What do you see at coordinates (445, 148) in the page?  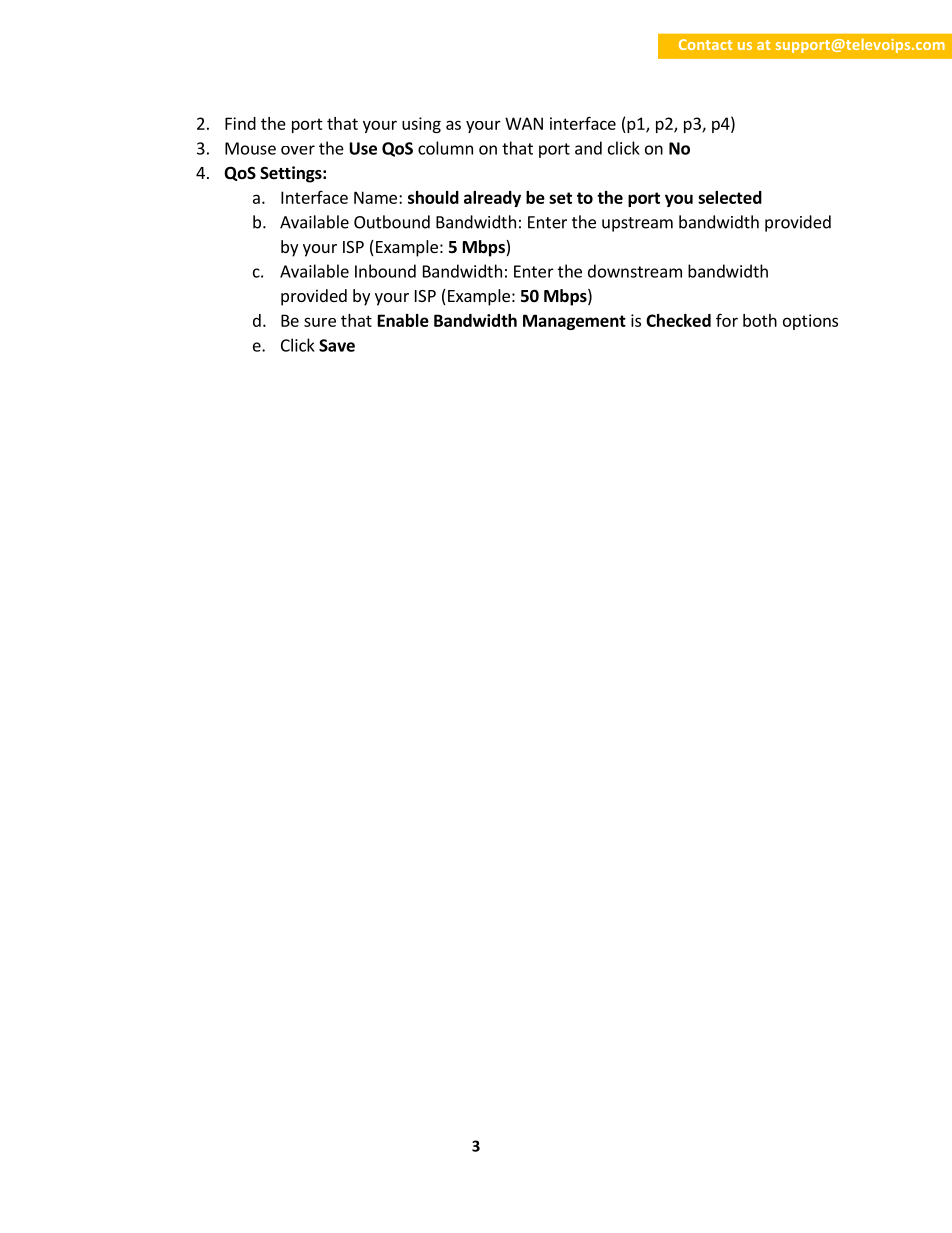 I see `column` at bounding box center [445, 148].
